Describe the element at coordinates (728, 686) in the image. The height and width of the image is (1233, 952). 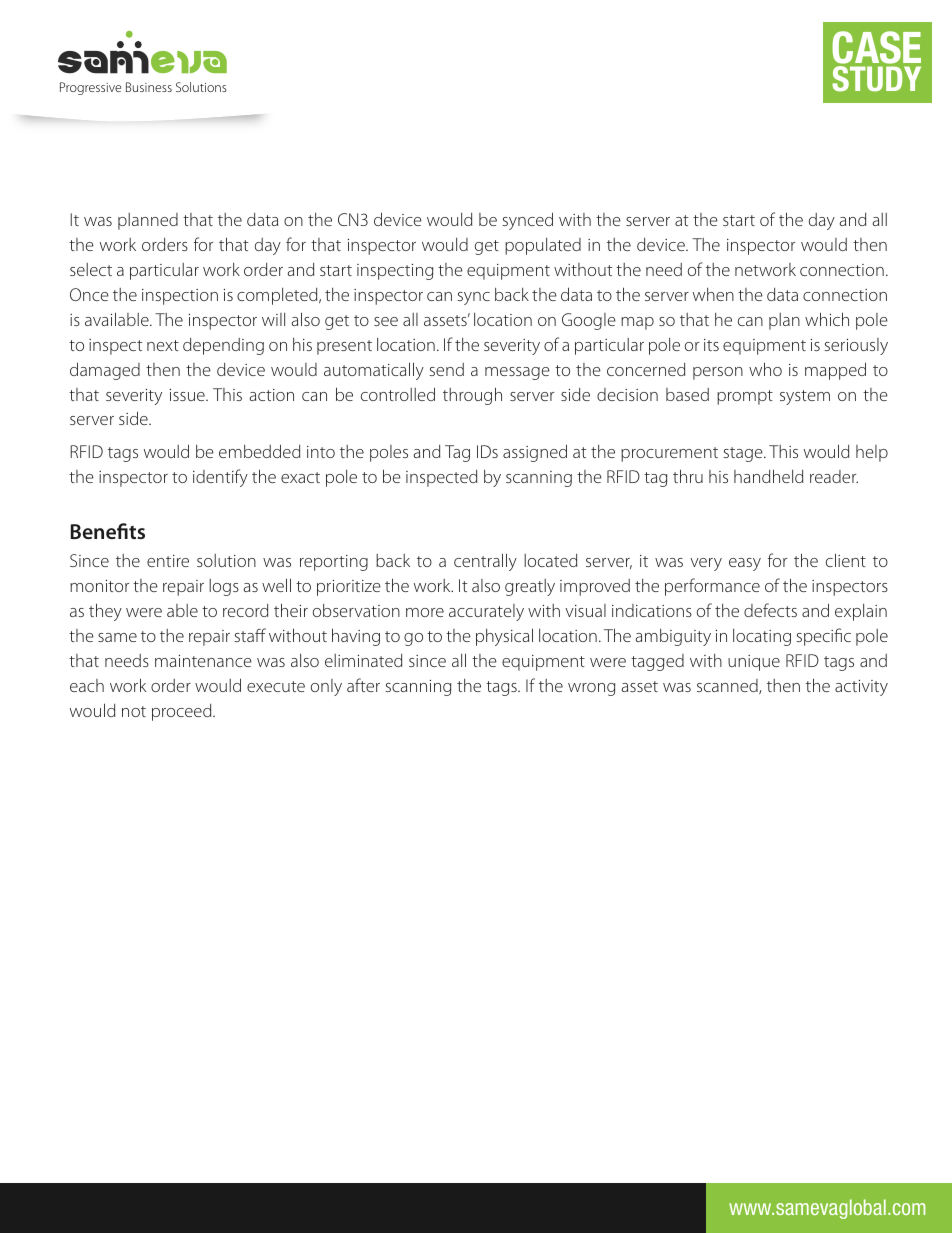
I see `scanned` at that location.
